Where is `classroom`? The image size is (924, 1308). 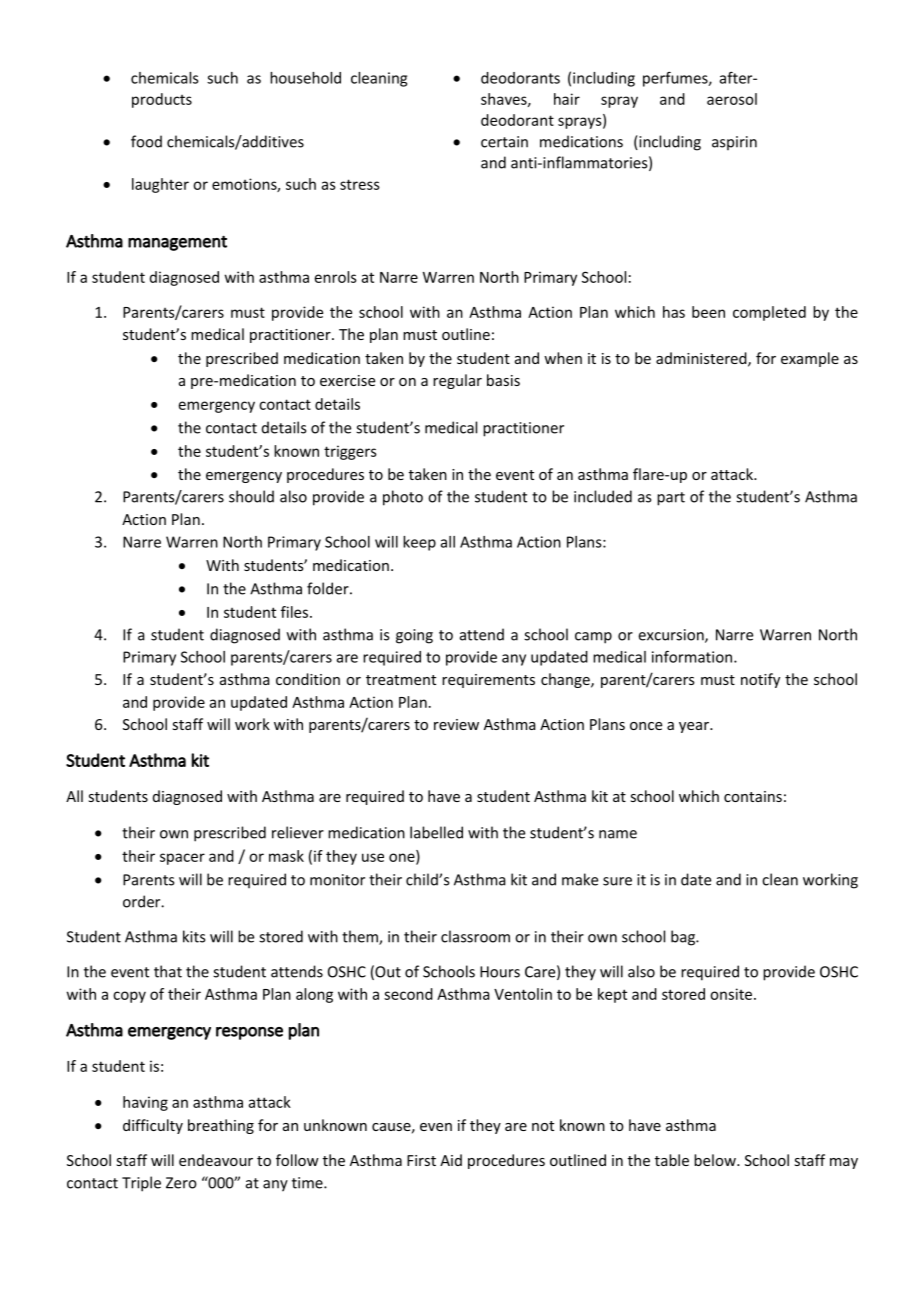 classroom is located at coordinates (475, 936).
